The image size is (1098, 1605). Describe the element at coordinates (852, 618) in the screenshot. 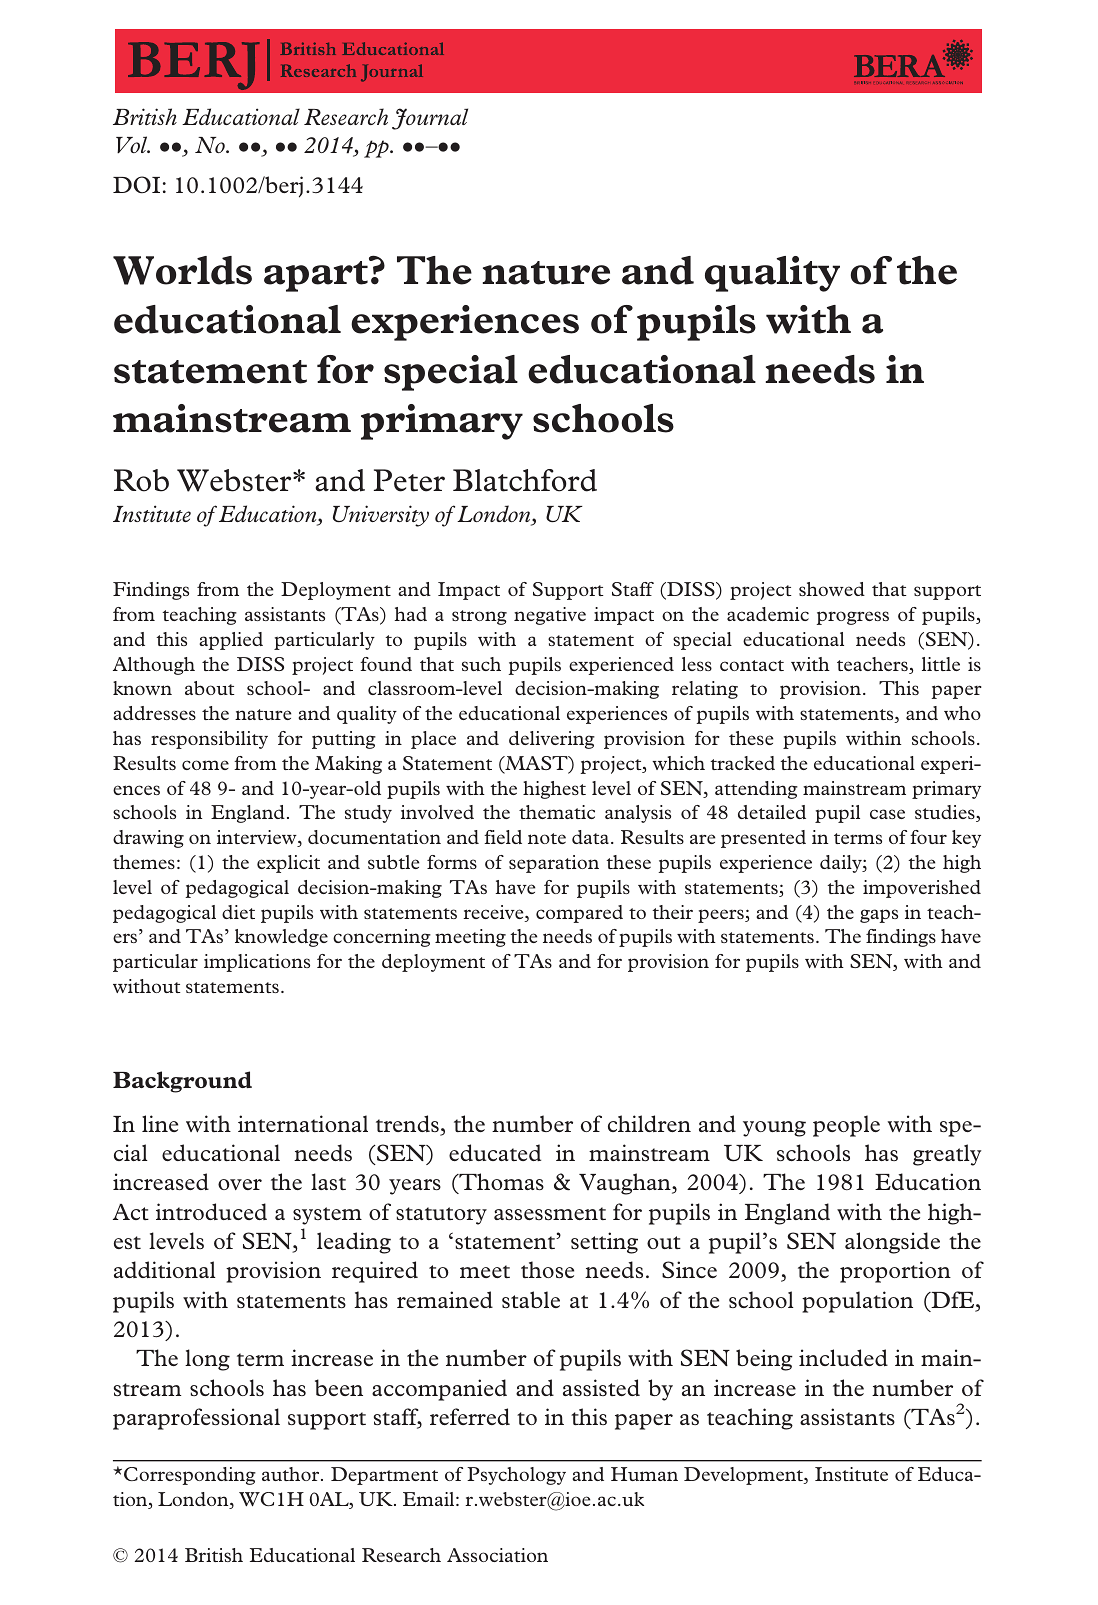

I see `progress` at that location.
